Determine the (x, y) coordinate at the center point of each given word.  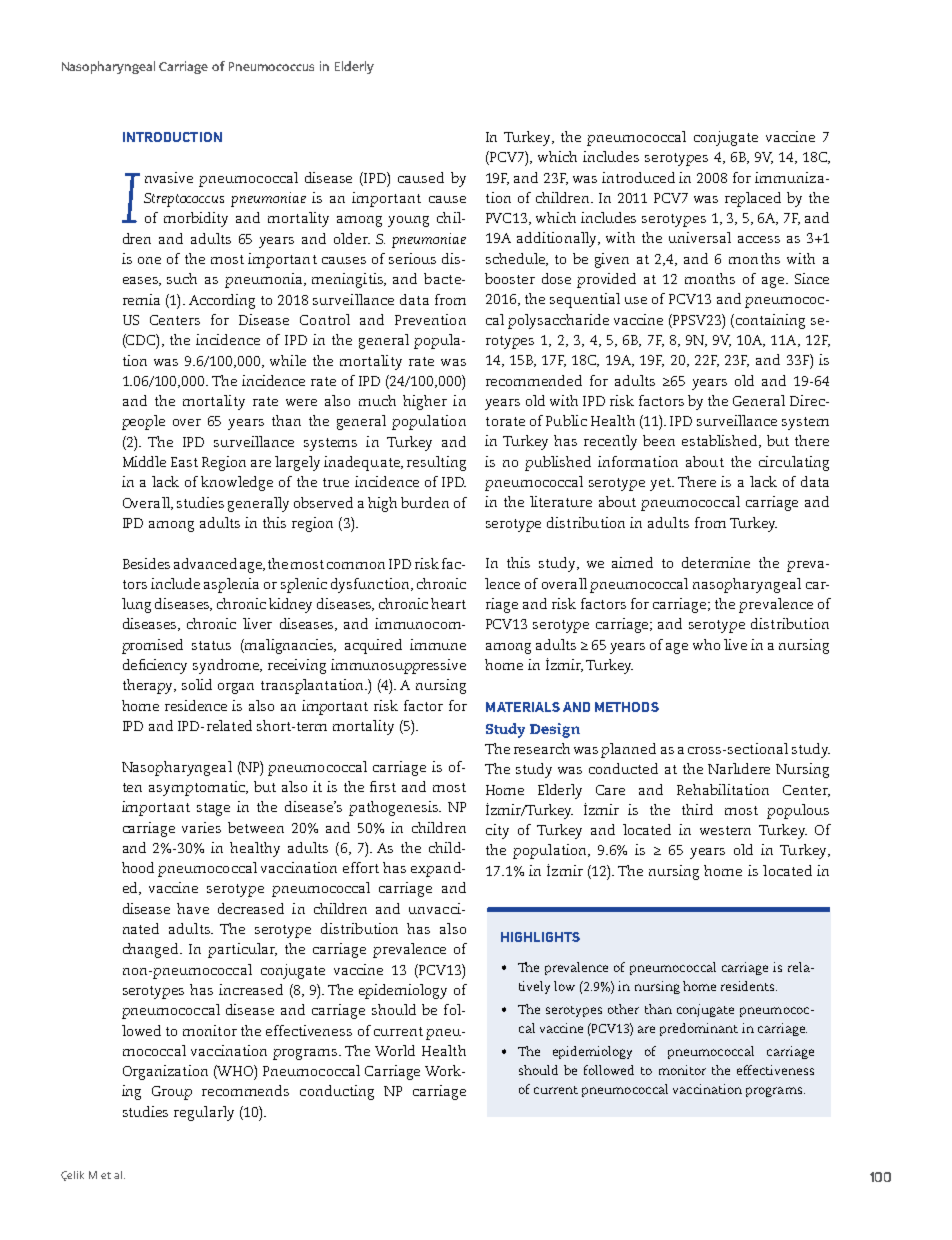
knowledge (237, 483)
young (408, 221)
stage (213, 809)
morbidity (196, 219)
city (497, 831)
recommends (245, 1090)
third (697, 809)
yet (661, 484)
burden (425, 502)
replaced (753, 199)
